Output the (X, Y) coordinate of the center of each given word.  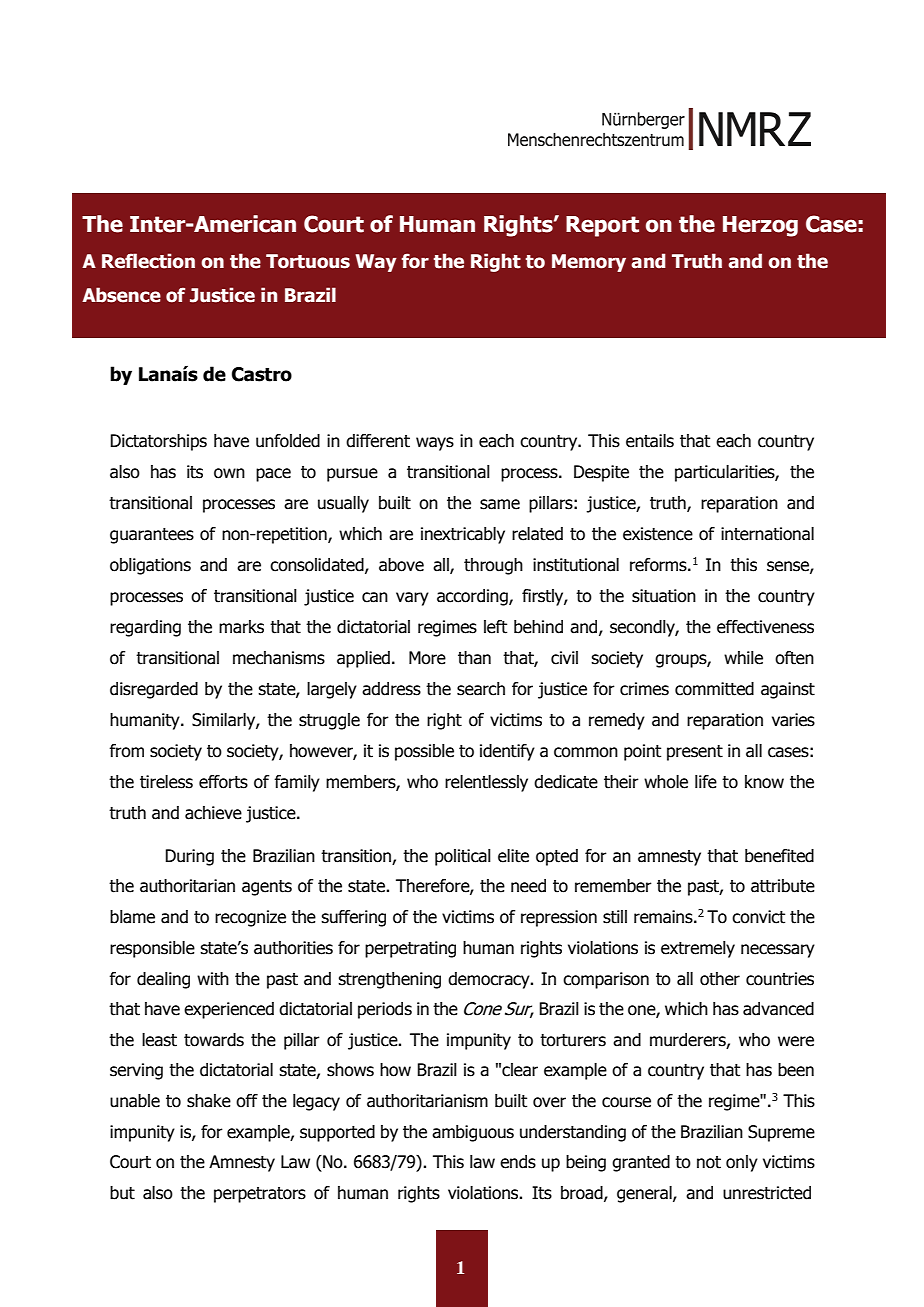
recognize (250, 918)
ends (518, 1162)
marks (241, 627)
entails (650, 441)
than (474, 658)
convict (758, 917)
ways (435, 444)
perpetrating (410, 949)
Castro (262, 374)
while (743, 658)
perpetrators (260, 1195)
